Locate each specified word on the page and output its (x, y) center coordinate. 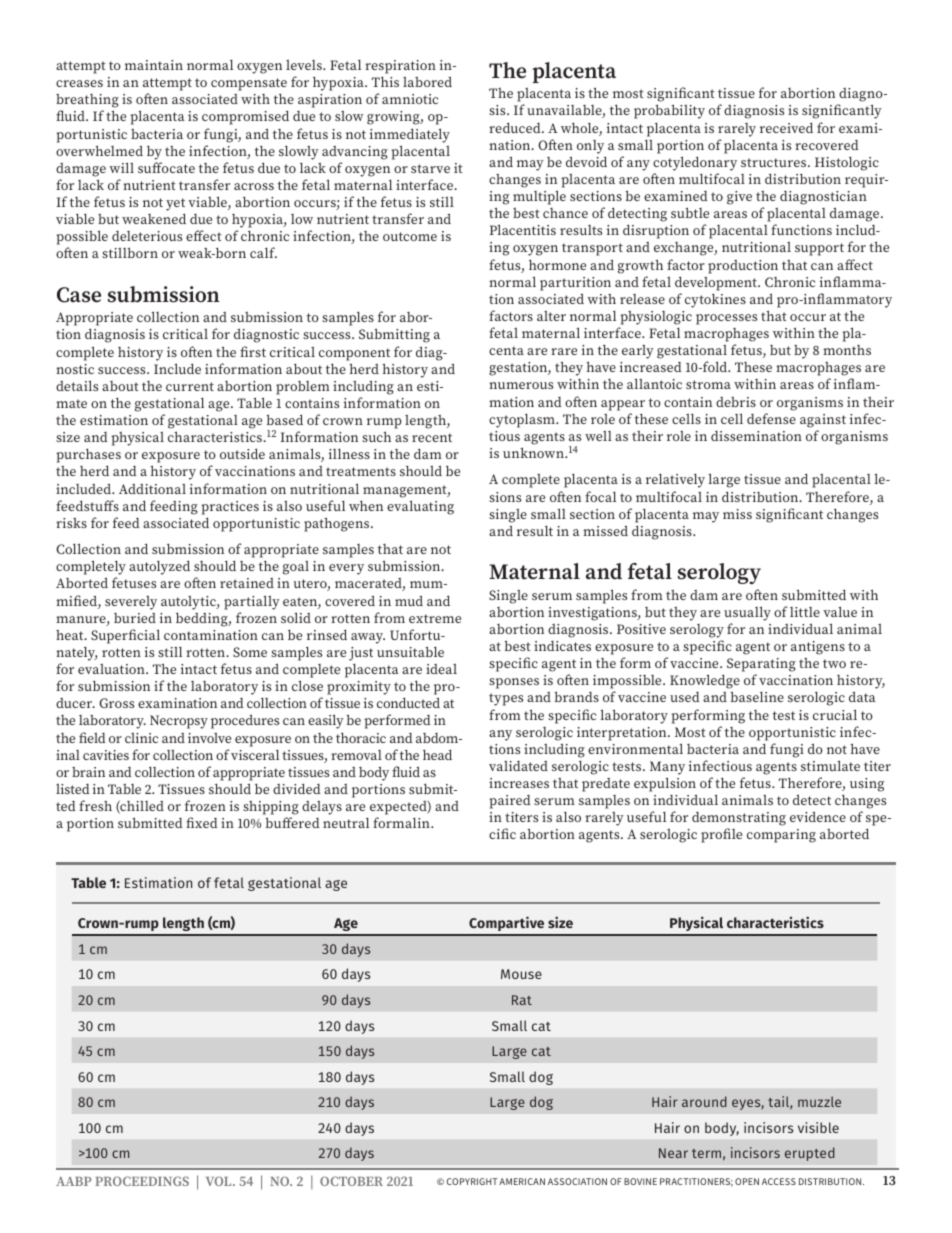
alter (551, 316)
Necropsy (179, 722)
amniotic (410, 99)
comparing (781, 836)
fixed (202, 822)
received (786, 127)
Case (79, 295)
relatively (675, 481)
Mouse (521, 974)
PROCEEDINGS (142, 1181)
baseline (757, 696)
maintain (154, 65)
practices (230, 508)
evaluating (420, 507)
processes (726, 319)
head (437, 754)
